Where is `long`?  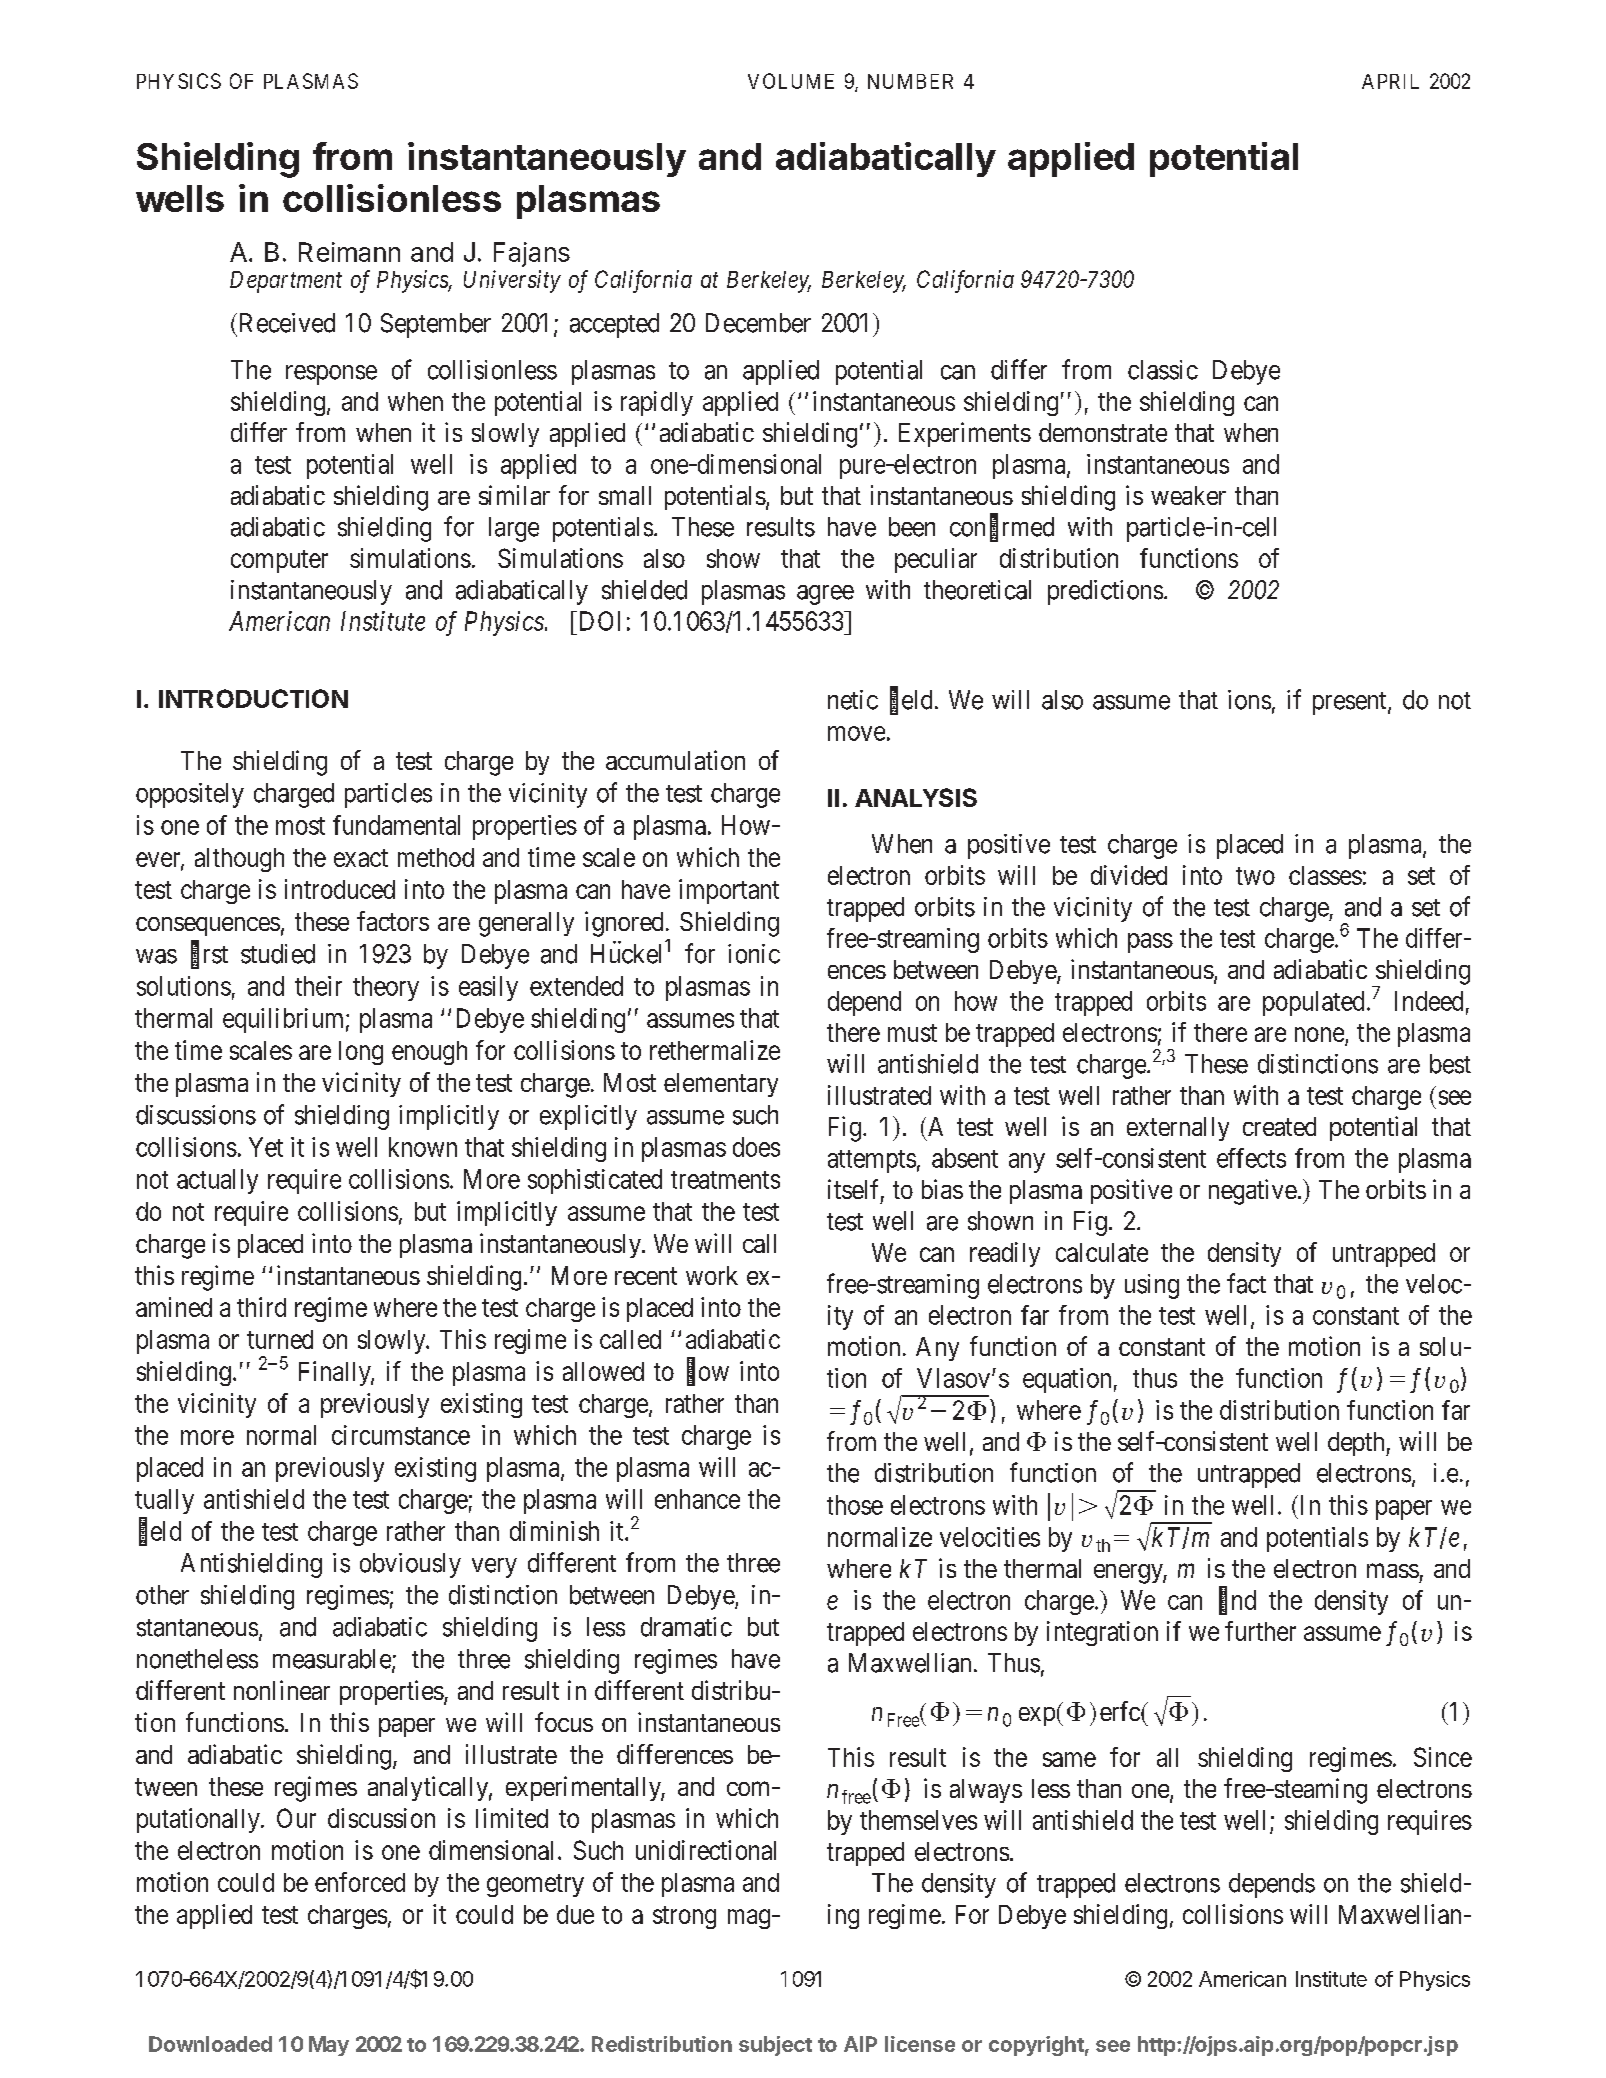 long is located at coordinates (361, 1053).
